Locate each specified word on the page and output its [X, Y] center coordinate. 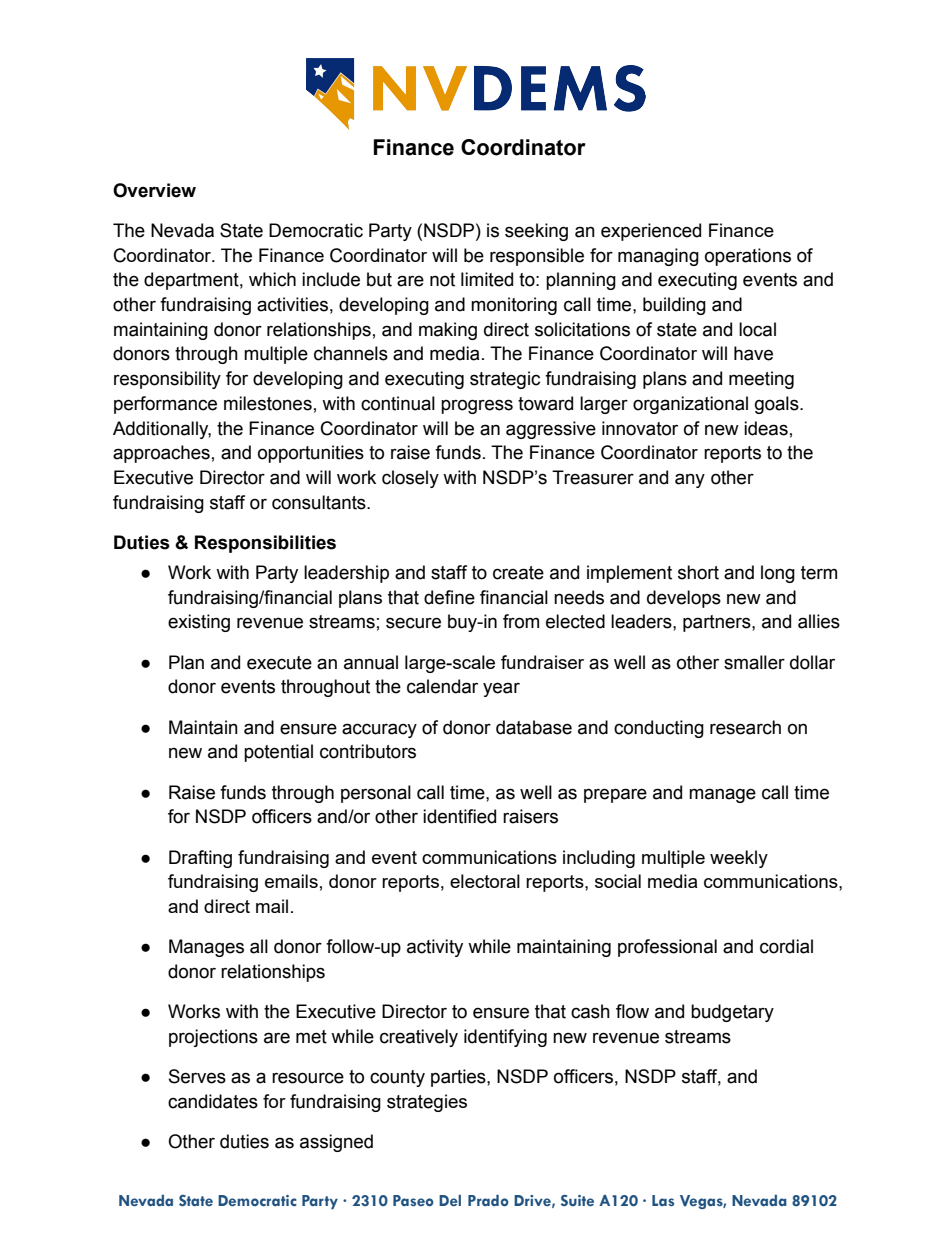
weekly [739, 859]
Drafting [200, 859]
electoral [485, 881]
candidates [213, 1101]
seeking [536, 232]
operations [748, 257]
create [518, 573]
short [698, 572]
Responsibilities [265, 544]
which [272, 279]
